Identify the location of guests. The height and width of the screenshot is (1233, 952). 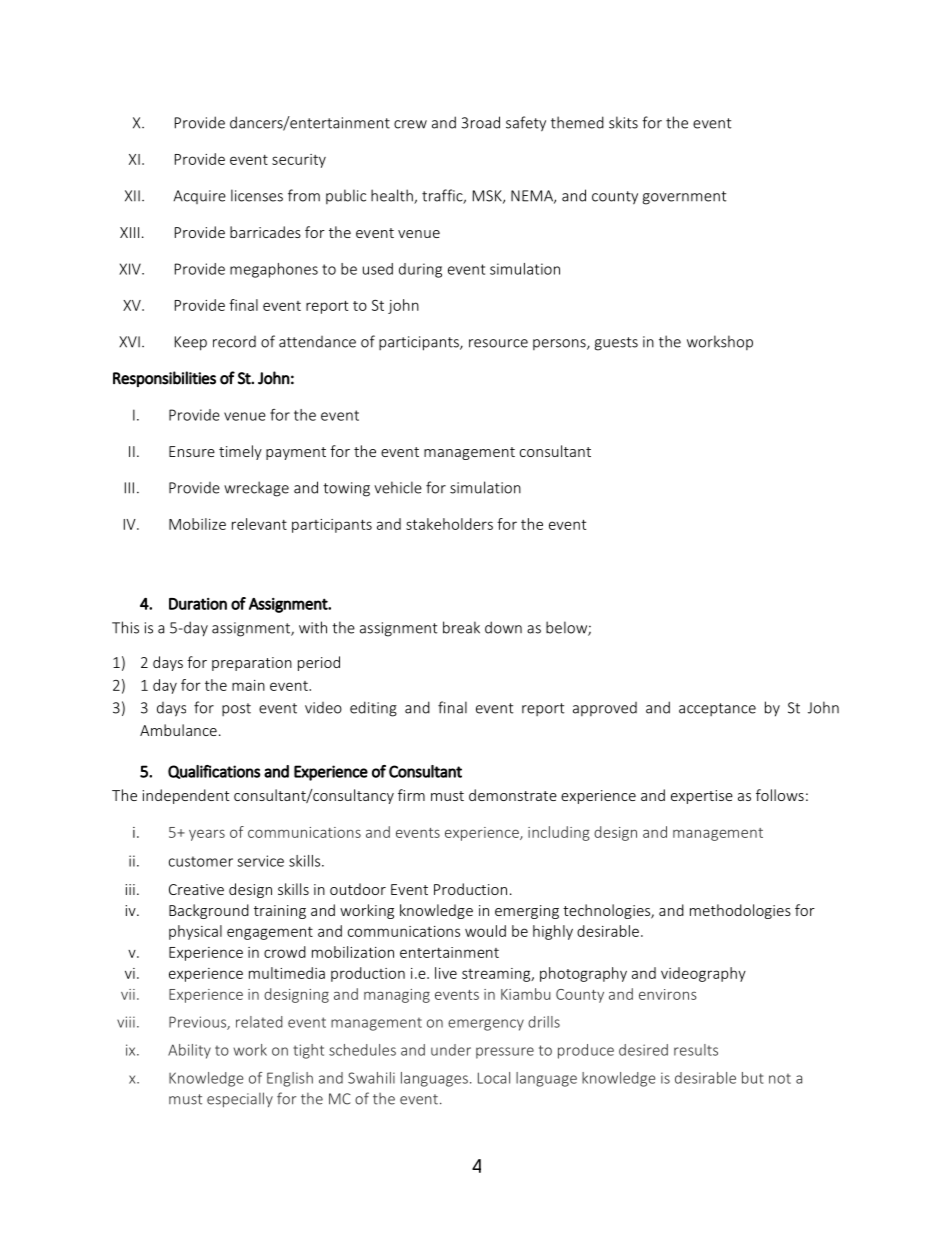
(616, 344).
